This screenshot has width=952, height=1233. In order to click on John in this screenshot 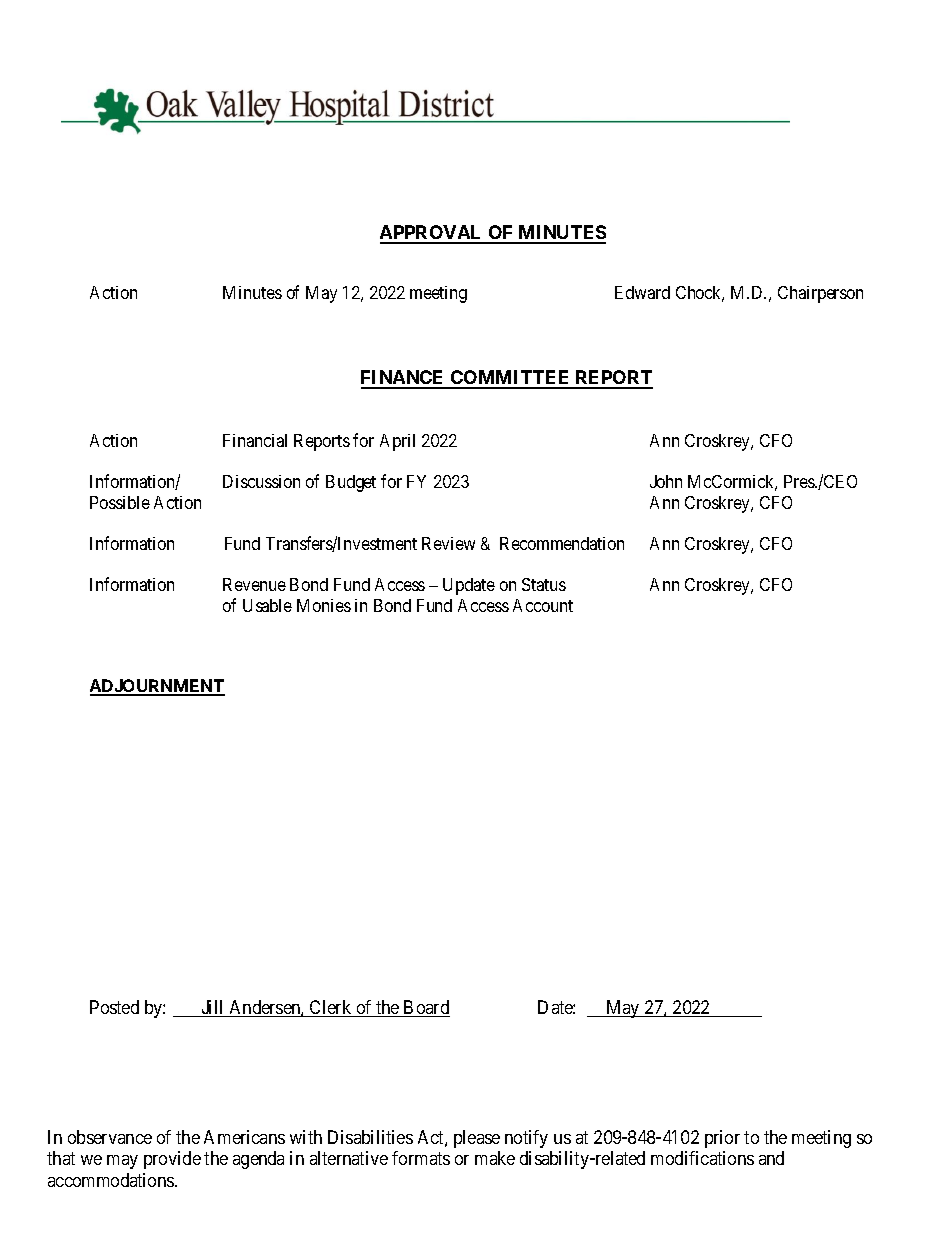, I will do `click(666, 481)`.
